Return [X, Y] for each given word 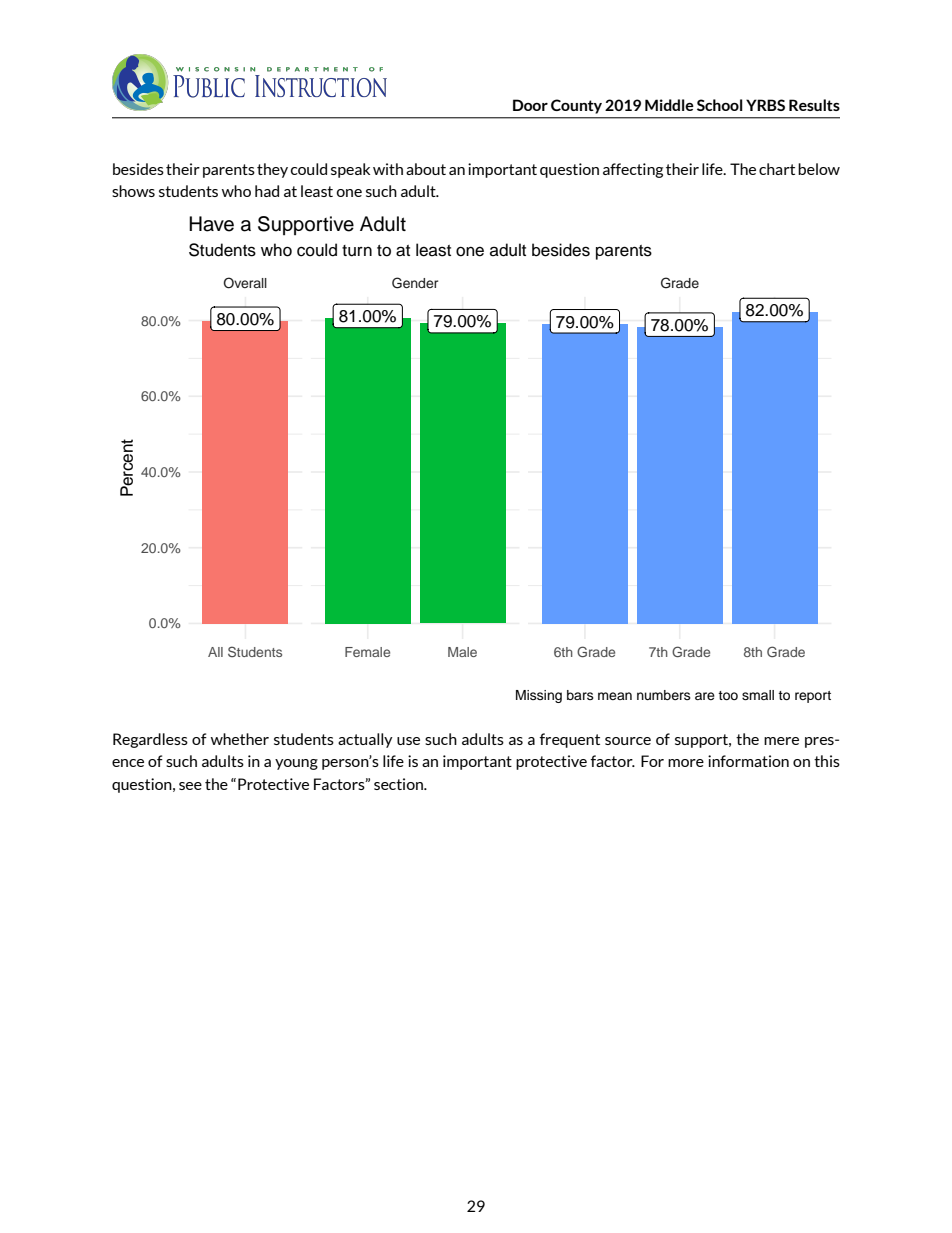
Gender [415, 283]
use [408, 741]
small [758, 695]
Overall [245, 283]
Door [530, 105]
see [190, 786]
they [272, 170]
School [720, 105]
